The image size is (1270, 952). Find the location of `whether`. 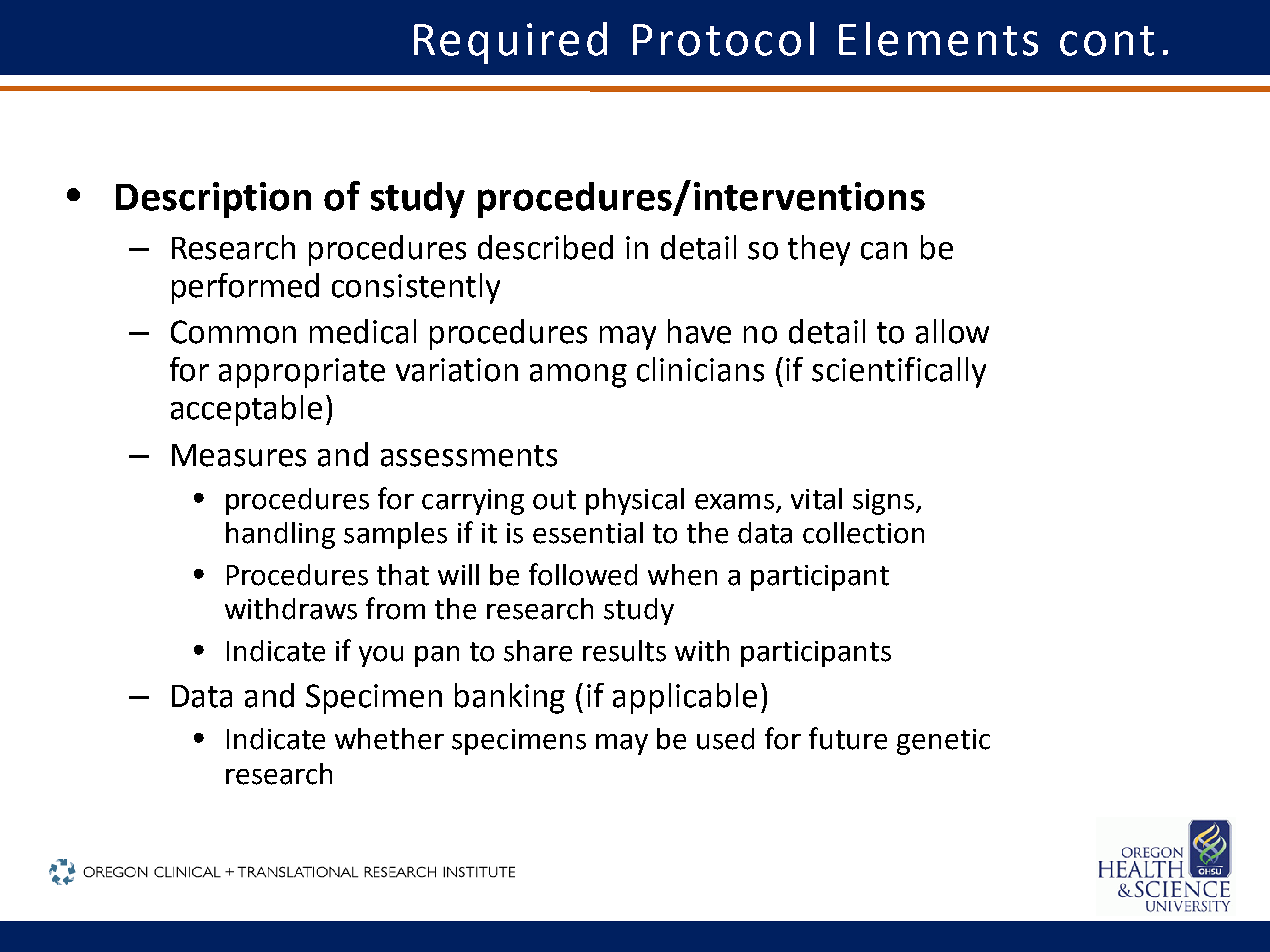

whether is located at coordinates (389, 739).
